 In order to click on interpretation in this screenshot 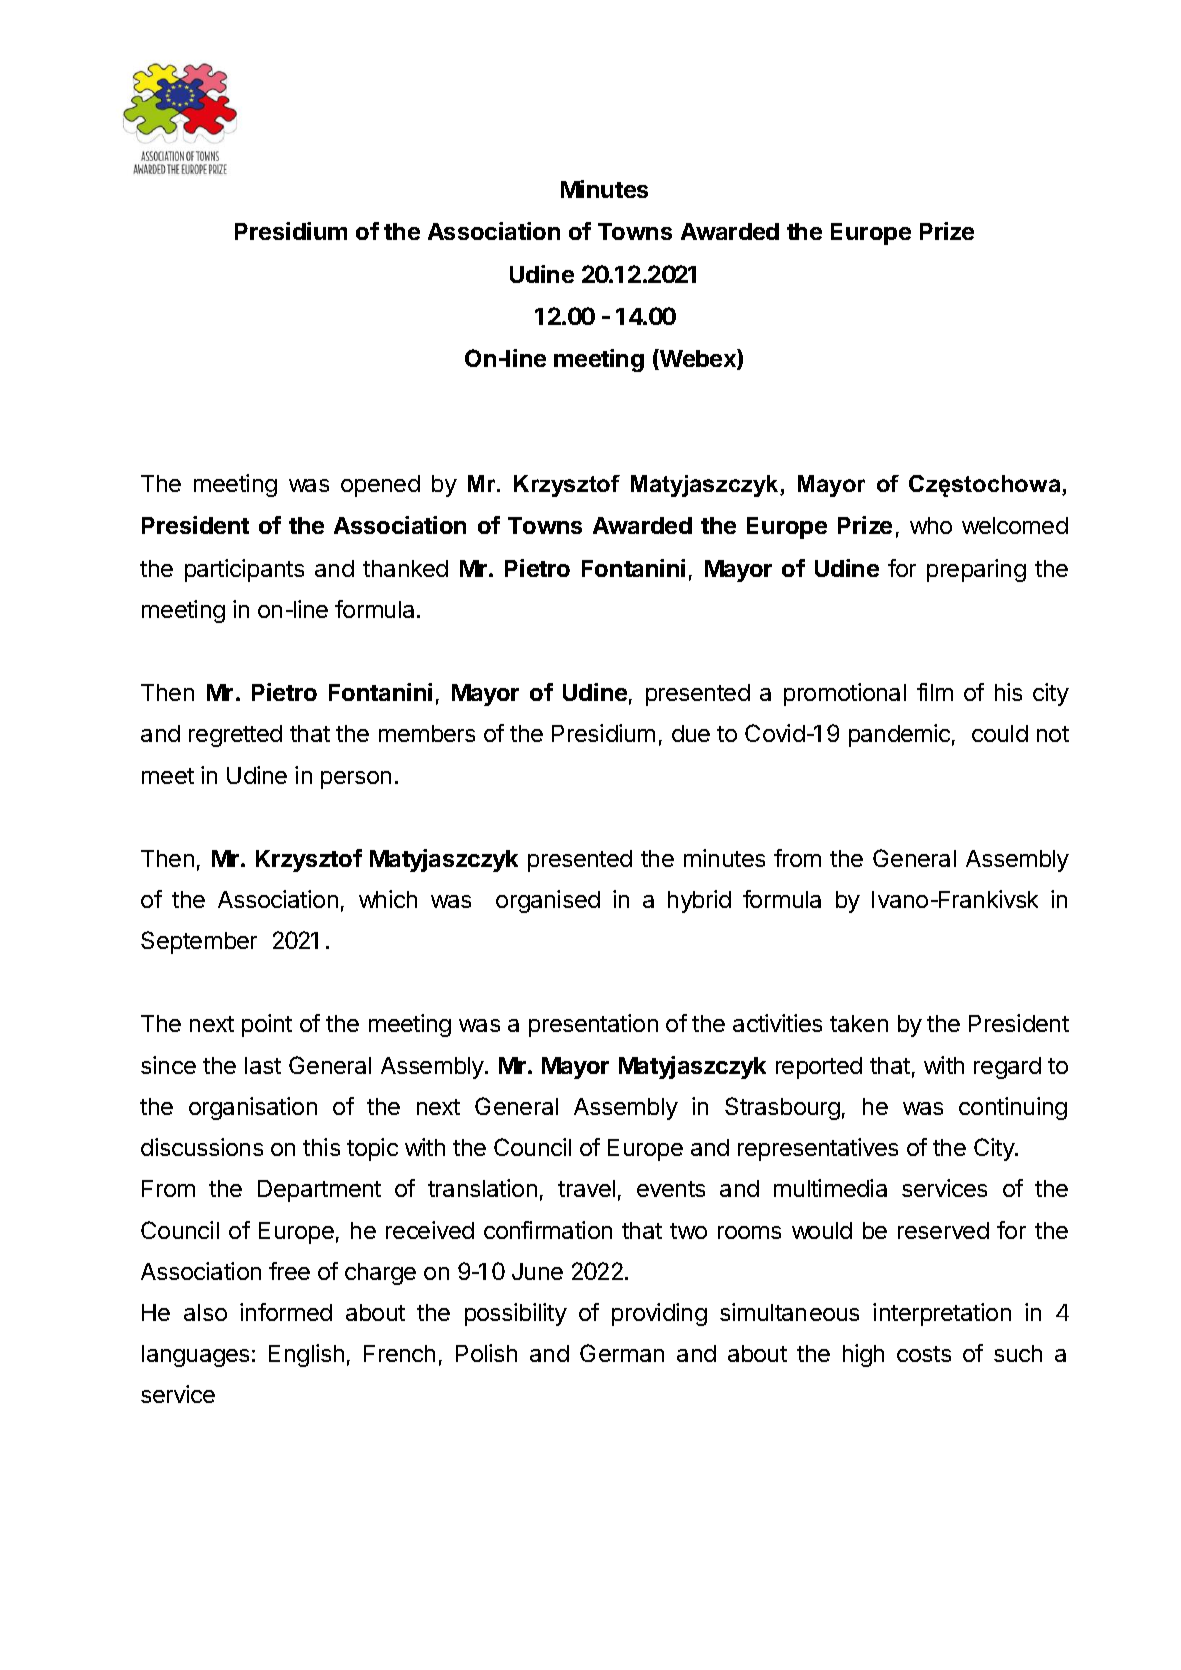, I will do `click(942, 1314)`.
